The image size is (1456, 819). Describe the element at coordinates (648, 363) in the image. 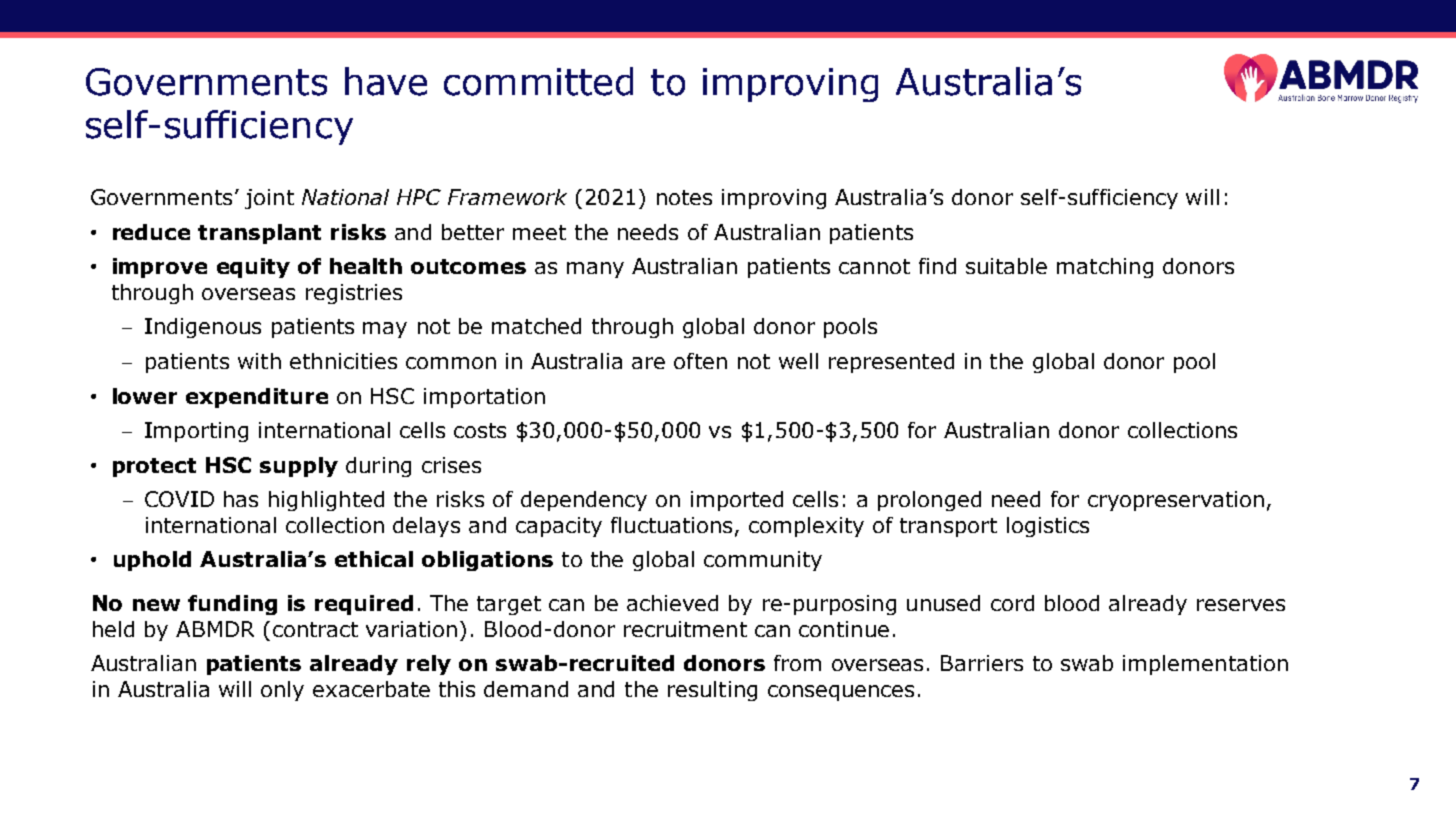

I see `are` at that location.
